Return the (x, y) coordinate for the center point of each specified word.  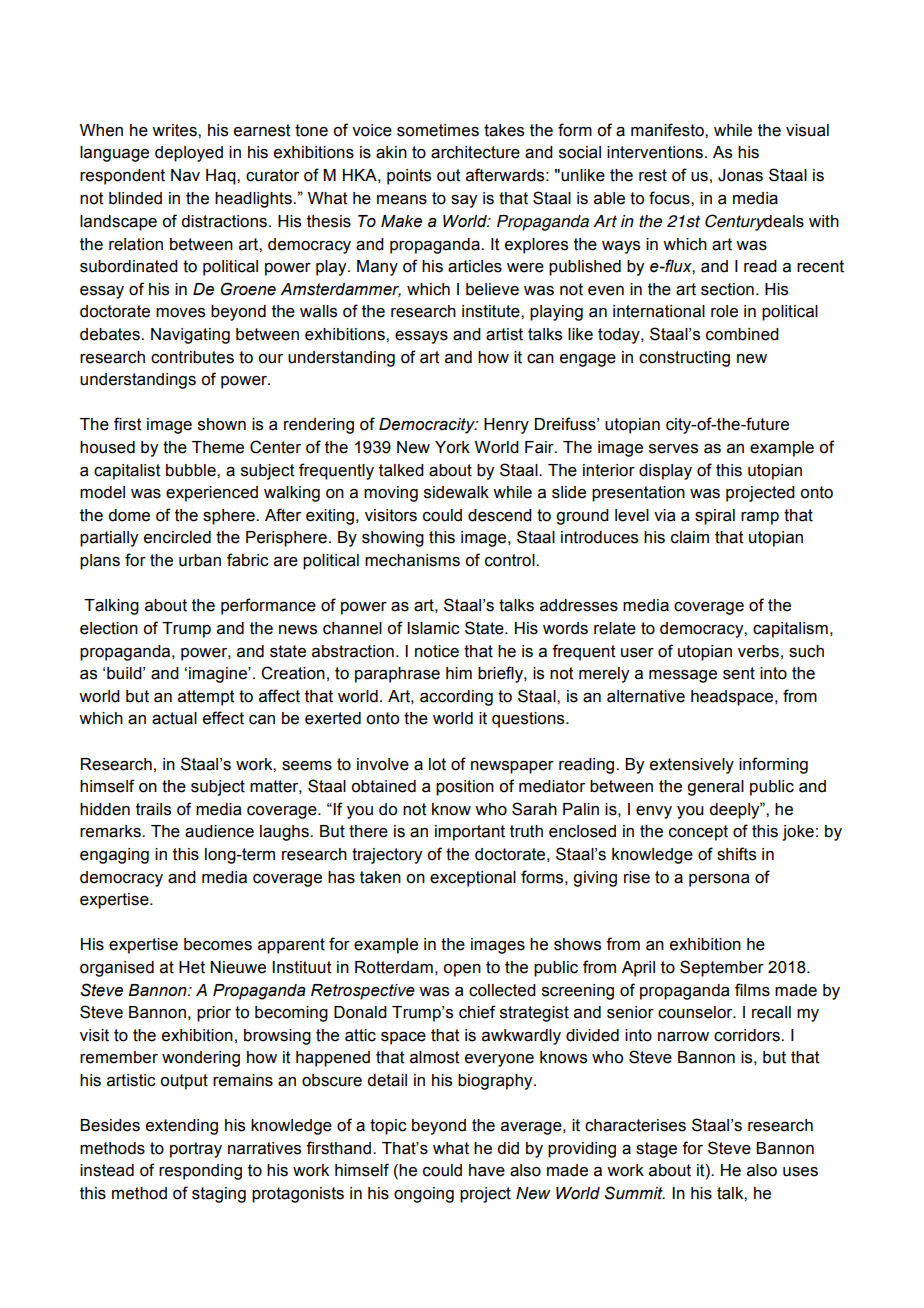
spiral (715, 517)
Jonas (740, 175)
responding (200, 1172)
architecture (475, 152)
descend (500, 515)
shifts (736, 854)
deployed (189, 154)
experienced (212, 494)
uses (800, 1172)
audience (219, 831)
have (487, 1170)
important (470, 833)
